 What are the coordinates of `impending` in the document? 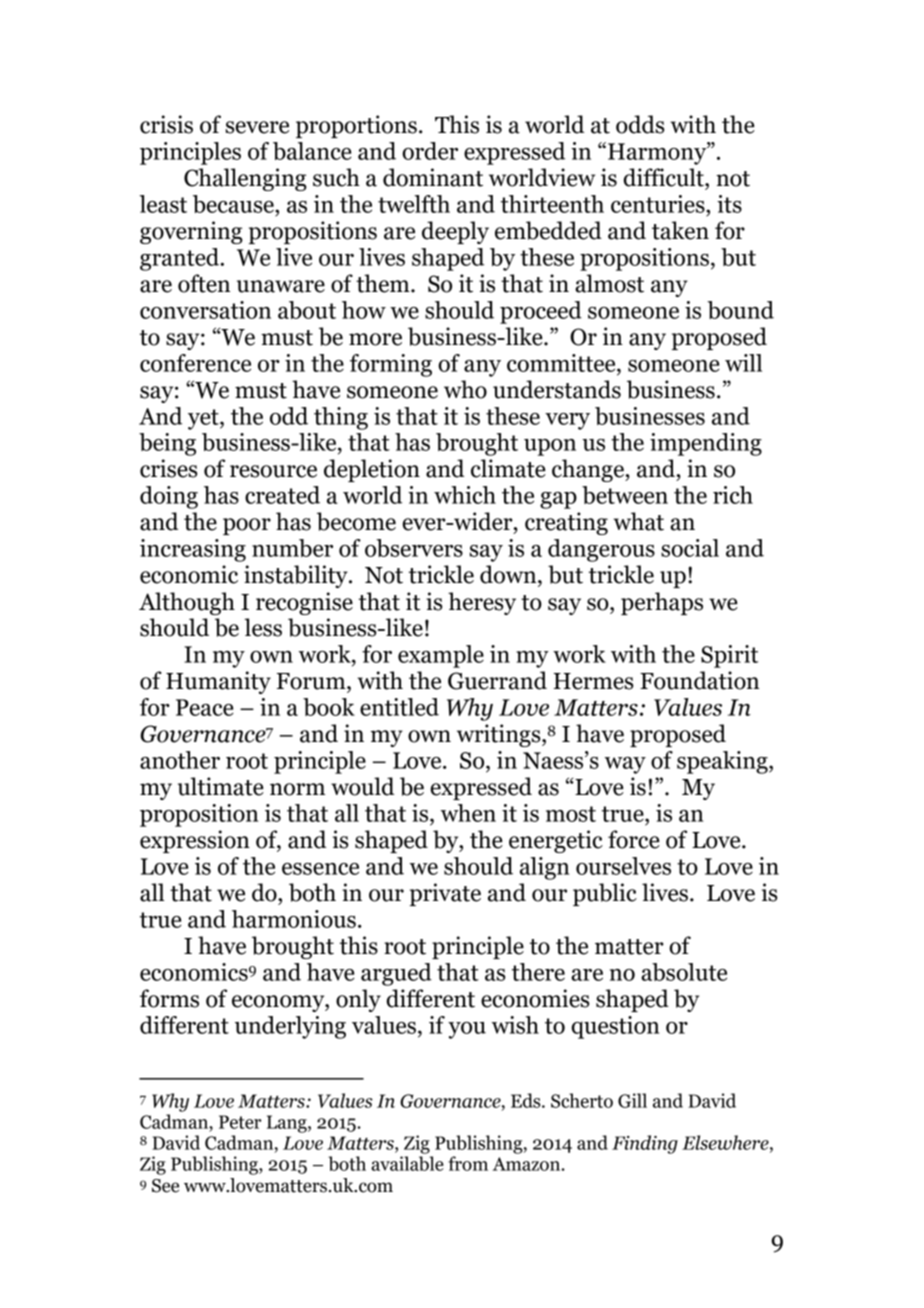 It's located at (706, 444).
